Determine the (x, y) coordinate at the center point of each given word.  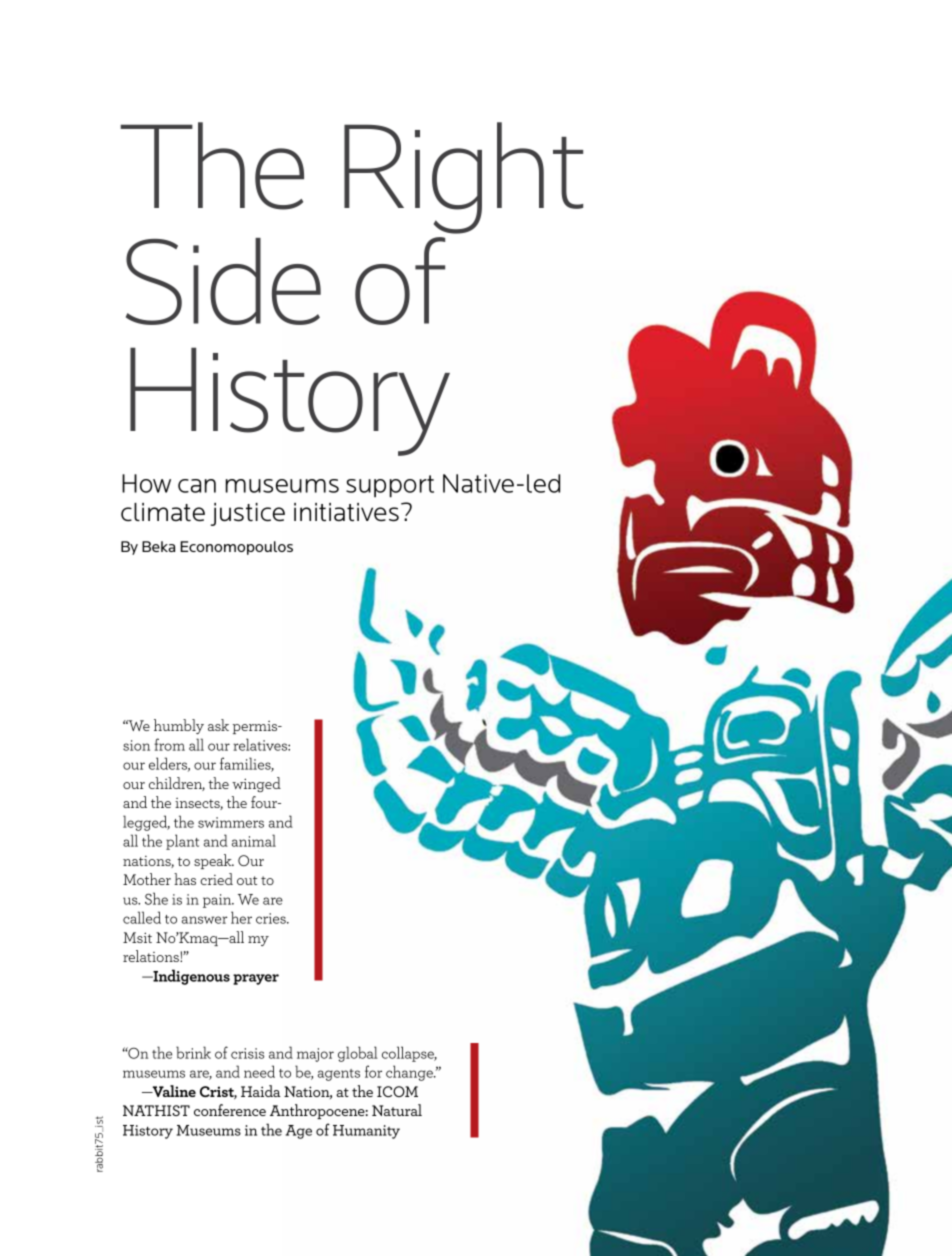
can (197, 486)
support (390, 486)
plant (182, 842)
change (410, 1073)
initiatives (346, 512)
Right (463, 178)
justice (248, 514)
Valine (173, 1091)
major (315, 1055)
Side (223, 281)
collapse (409, 1054)
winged (256, 784)
